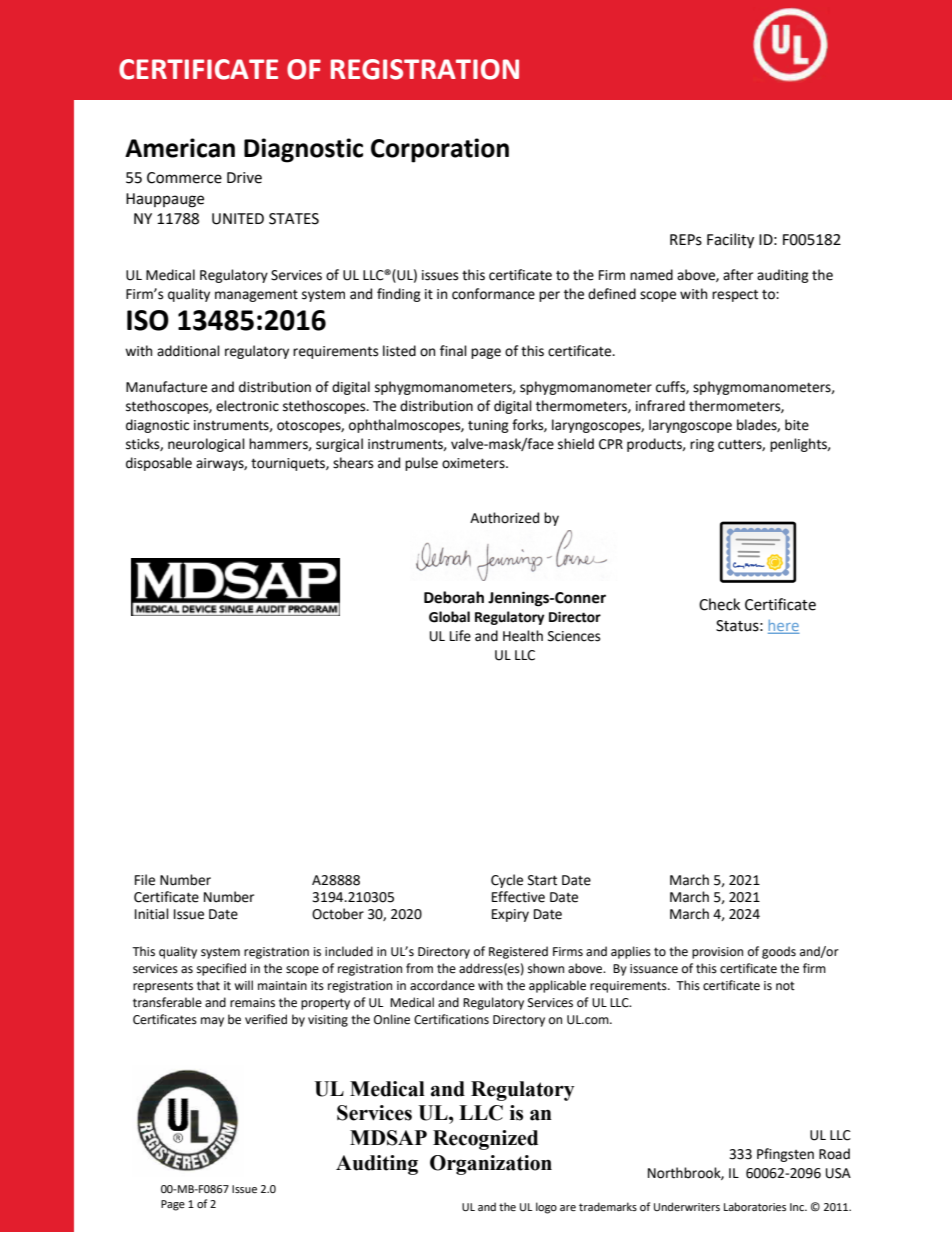 The height and width of the image is (1233, 952). What do you see at coordinates (784, 625) in the image?
I see `here` at bounding box center [784, 625].
